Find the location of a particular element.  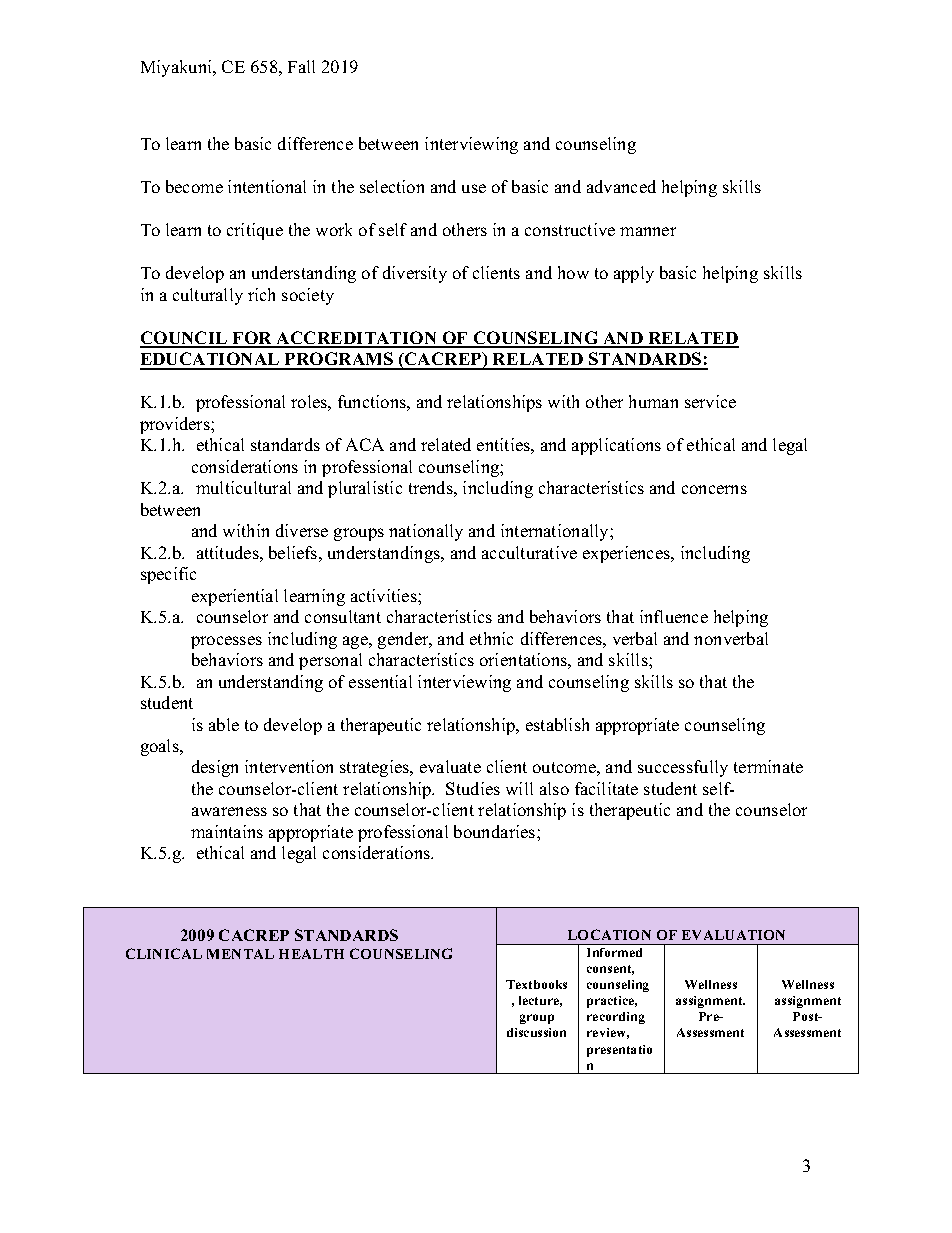

activities is located at coordinates (385, 595).
